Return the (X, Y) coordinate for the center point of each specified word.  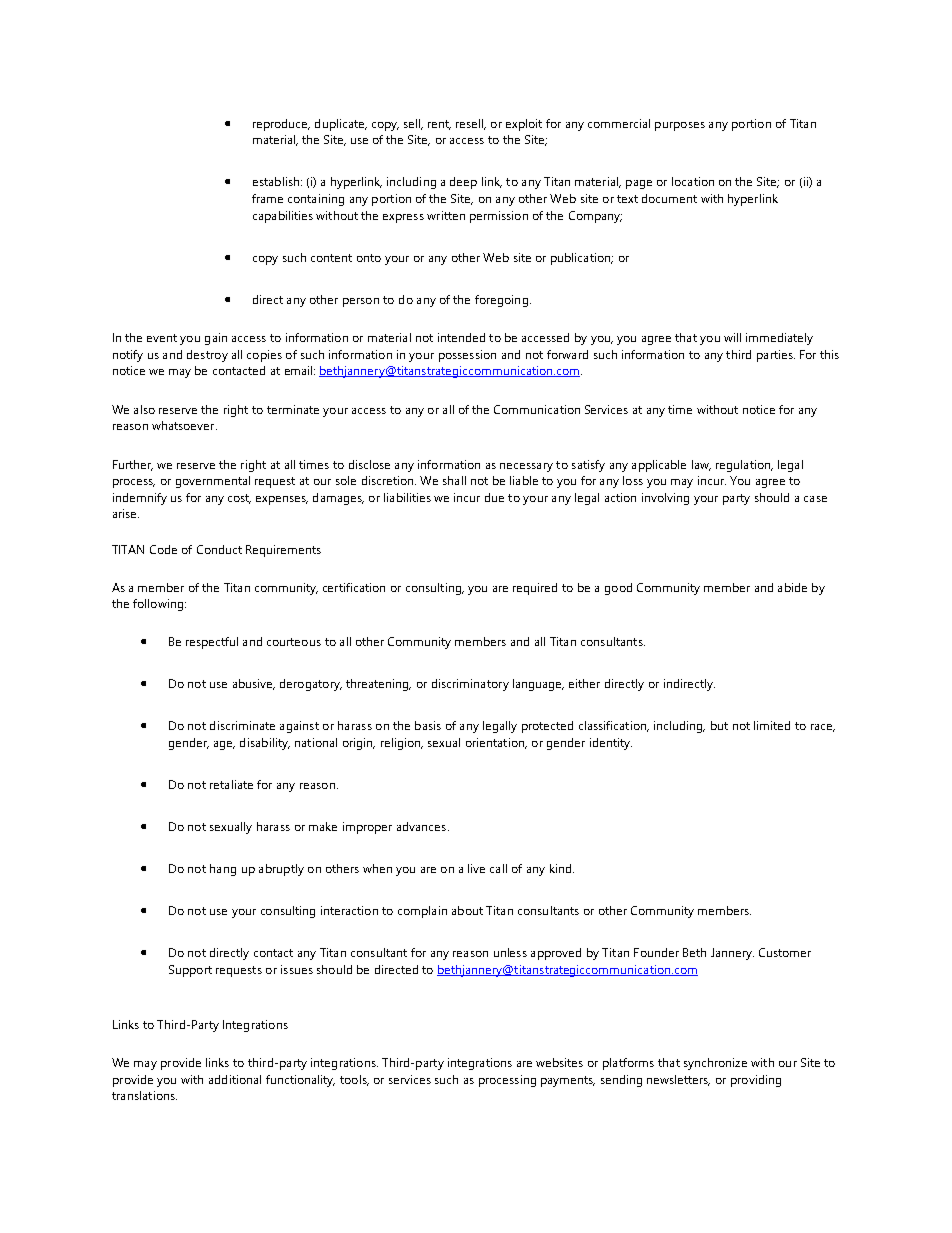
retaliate (231, 784)
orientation (496, 743)
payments (568, 1081)
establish (277, 181)
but (719, 725)
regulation (744, 466)
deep (463, 183)
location (693, 181)
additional (235, 1079)
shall (454, 480)
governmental (213, 482)
